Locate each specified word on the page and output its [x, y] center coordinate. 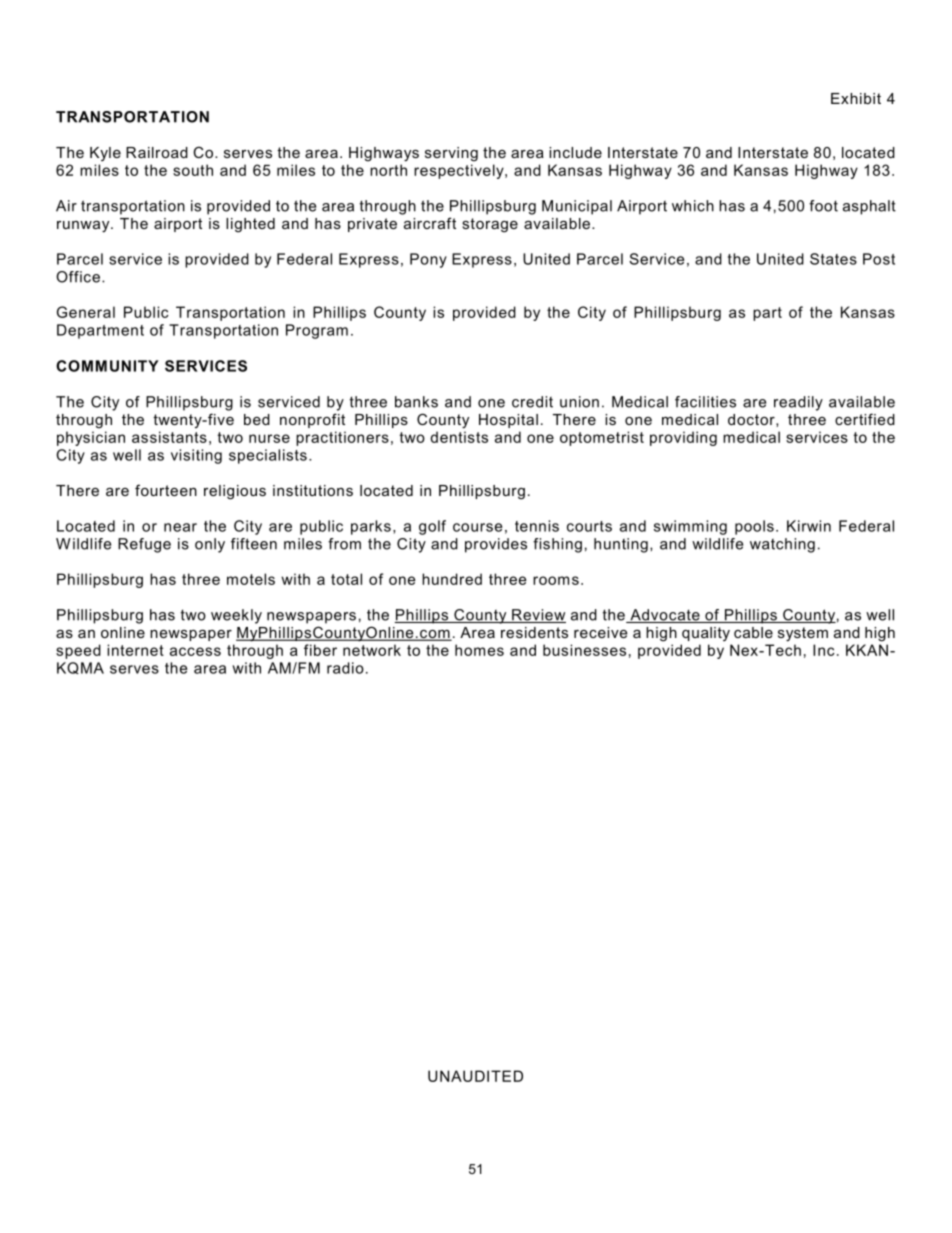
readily [798, 403]
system [803, 634]
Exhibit [856, 98]
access [195, 651]
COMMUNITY [107, 366]
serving [451, 154]
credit [532, 402]
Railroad [157, 152]
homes [479, 650]
